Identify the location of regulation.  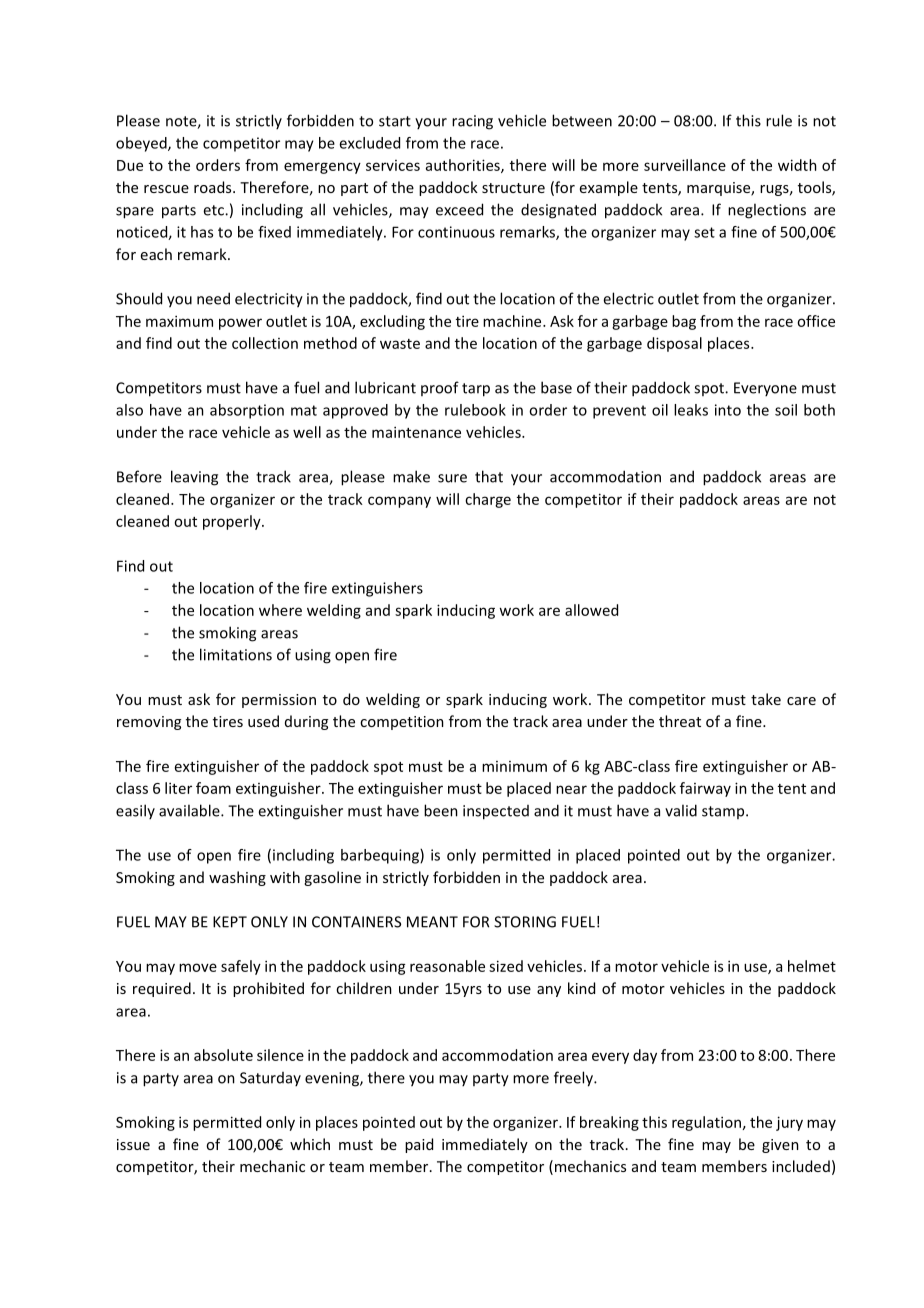
(706, 1123).
